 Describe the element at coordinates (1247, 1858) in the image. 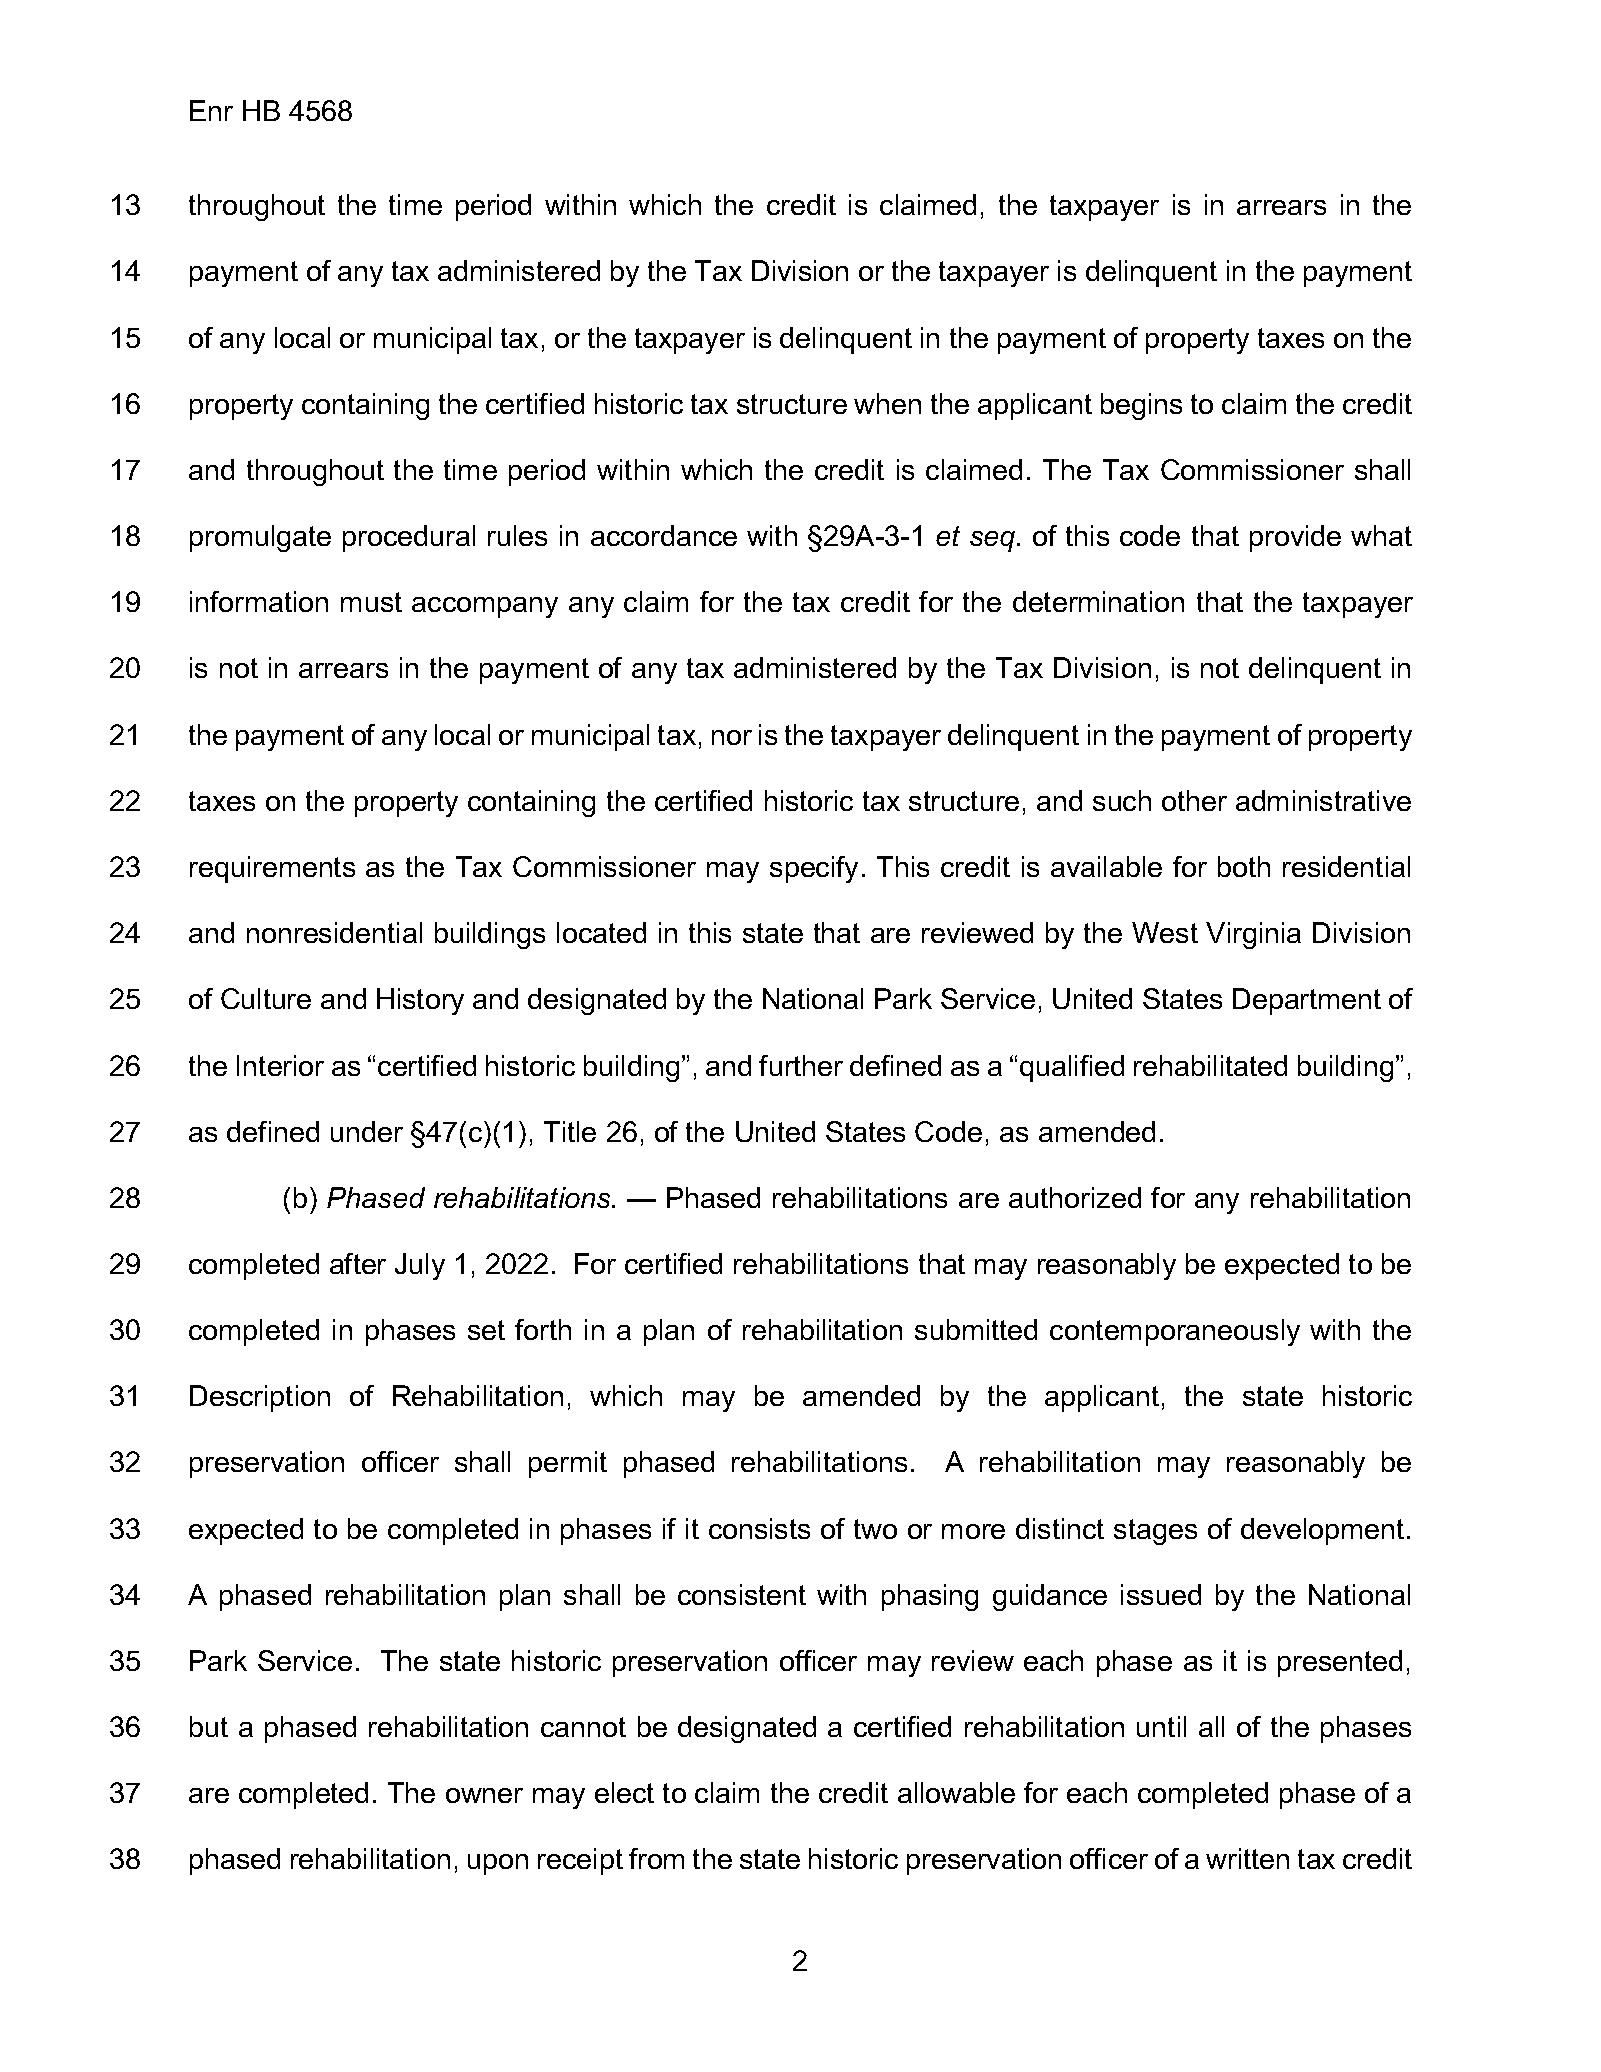

I see `written` at that location.
